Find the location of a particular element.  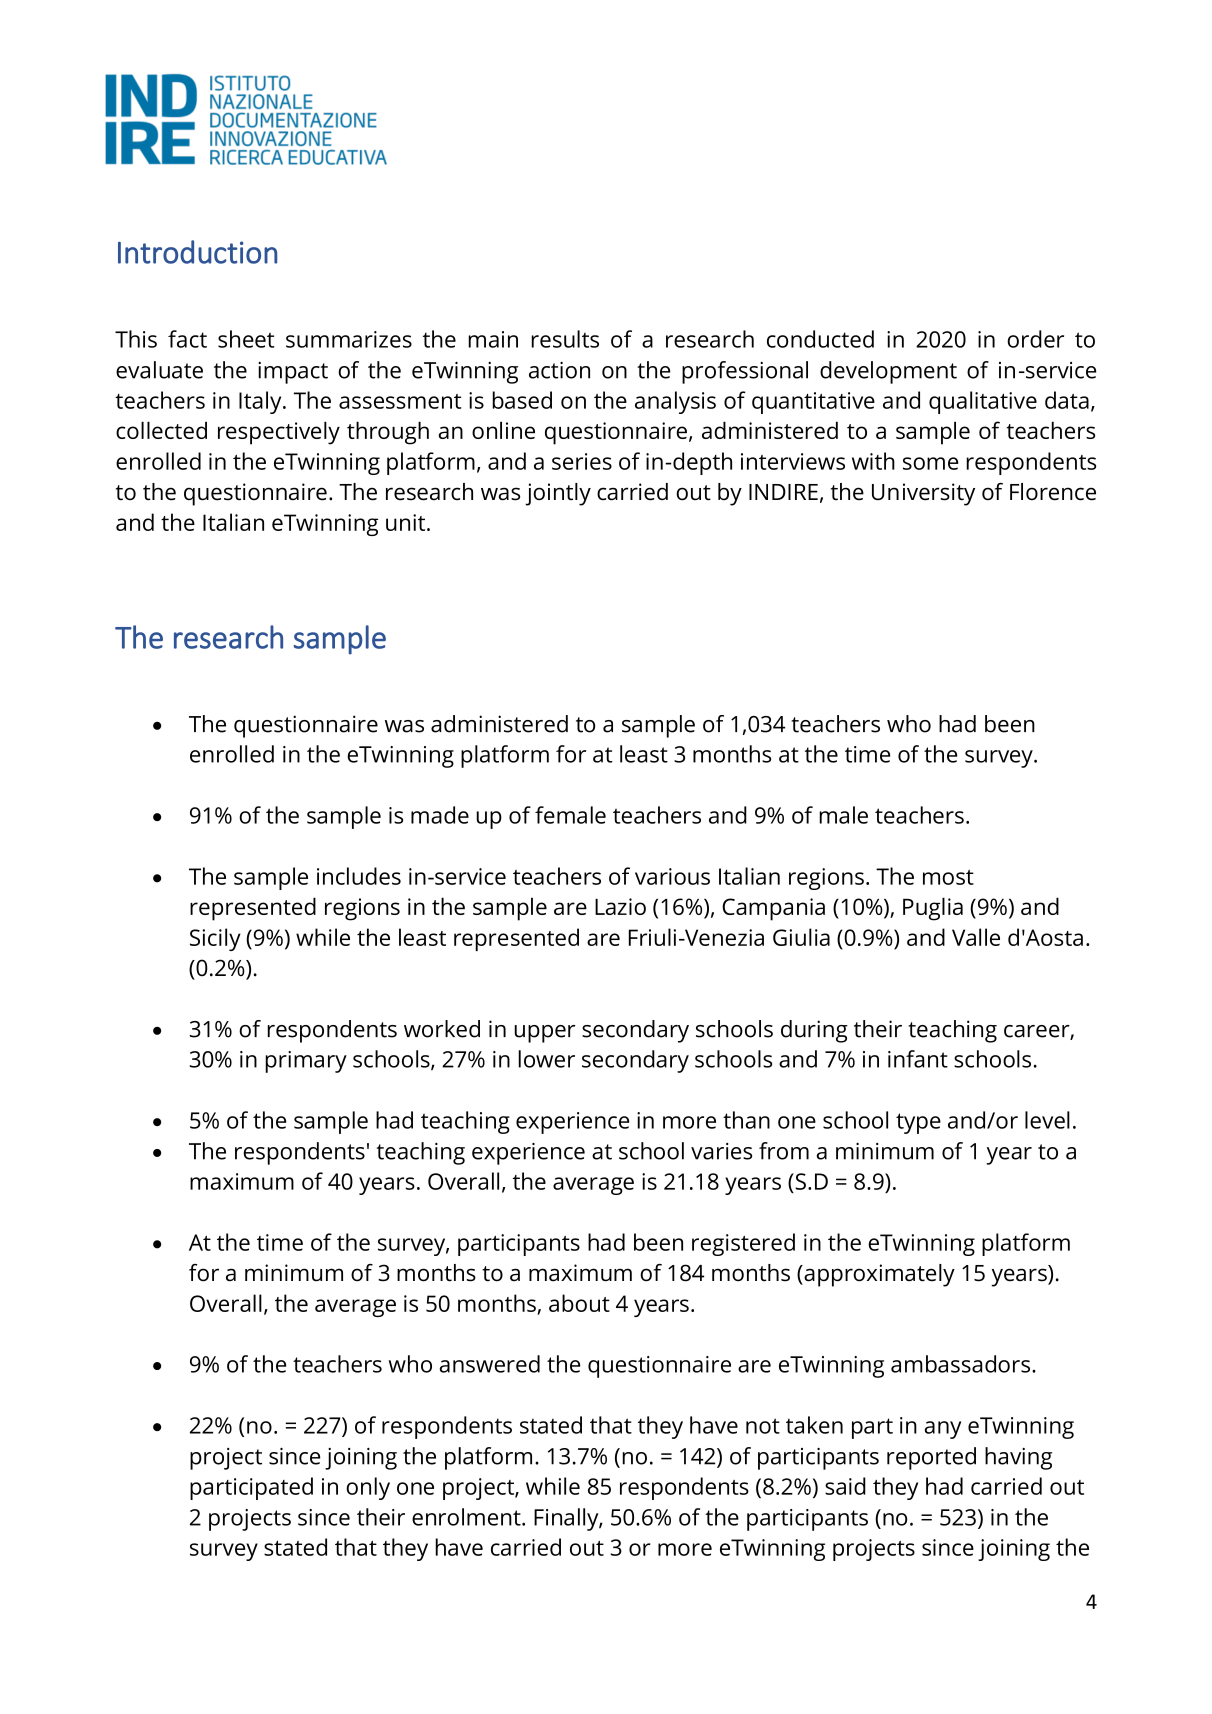

jointly is located at coordinates (558, 494).
